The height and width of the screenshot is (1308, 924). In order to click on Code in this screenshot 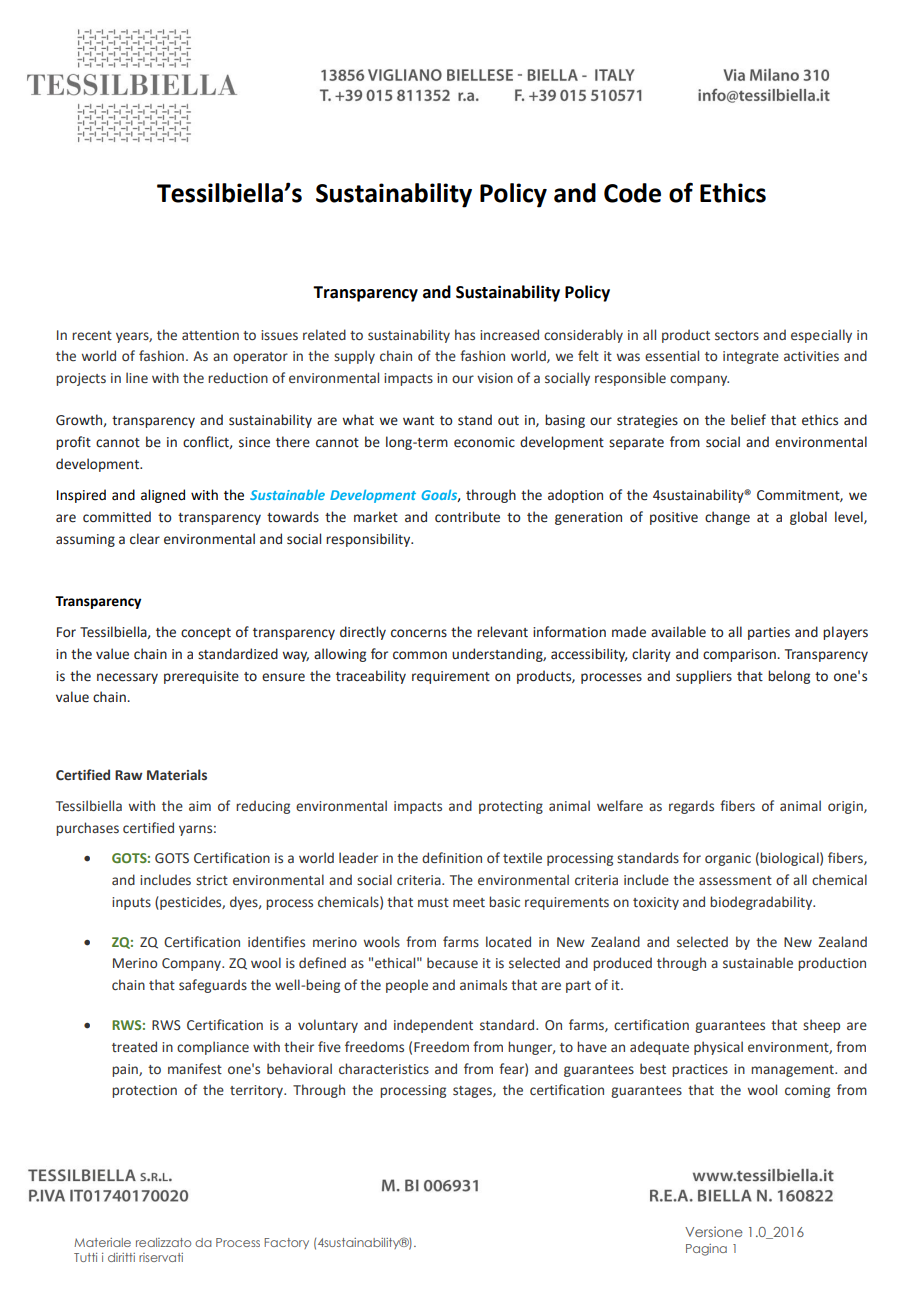, I will do `click(632, 193)`.
